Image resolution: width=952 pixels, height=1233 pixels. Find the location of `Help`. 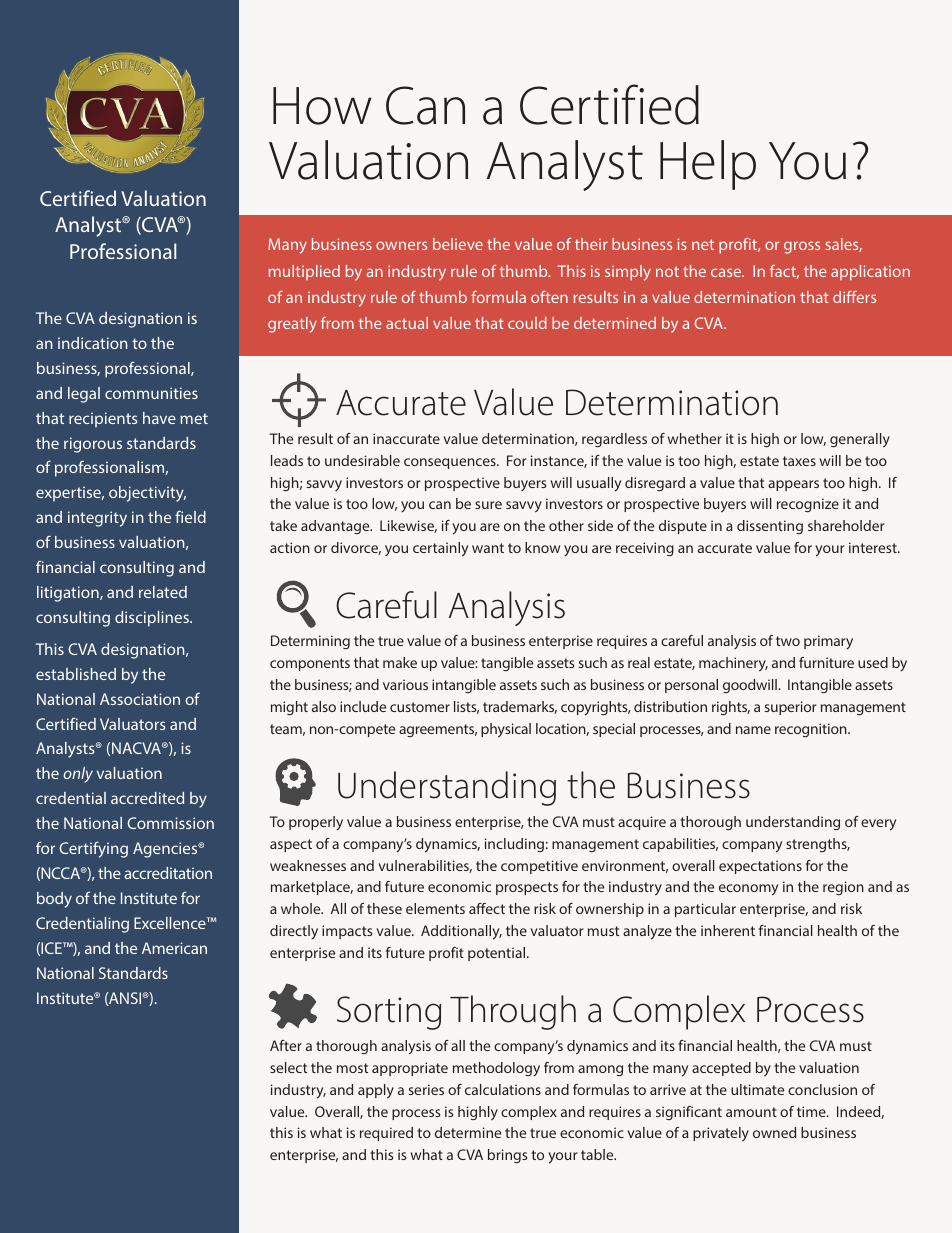

Help is located at coordinates (708, 165).
